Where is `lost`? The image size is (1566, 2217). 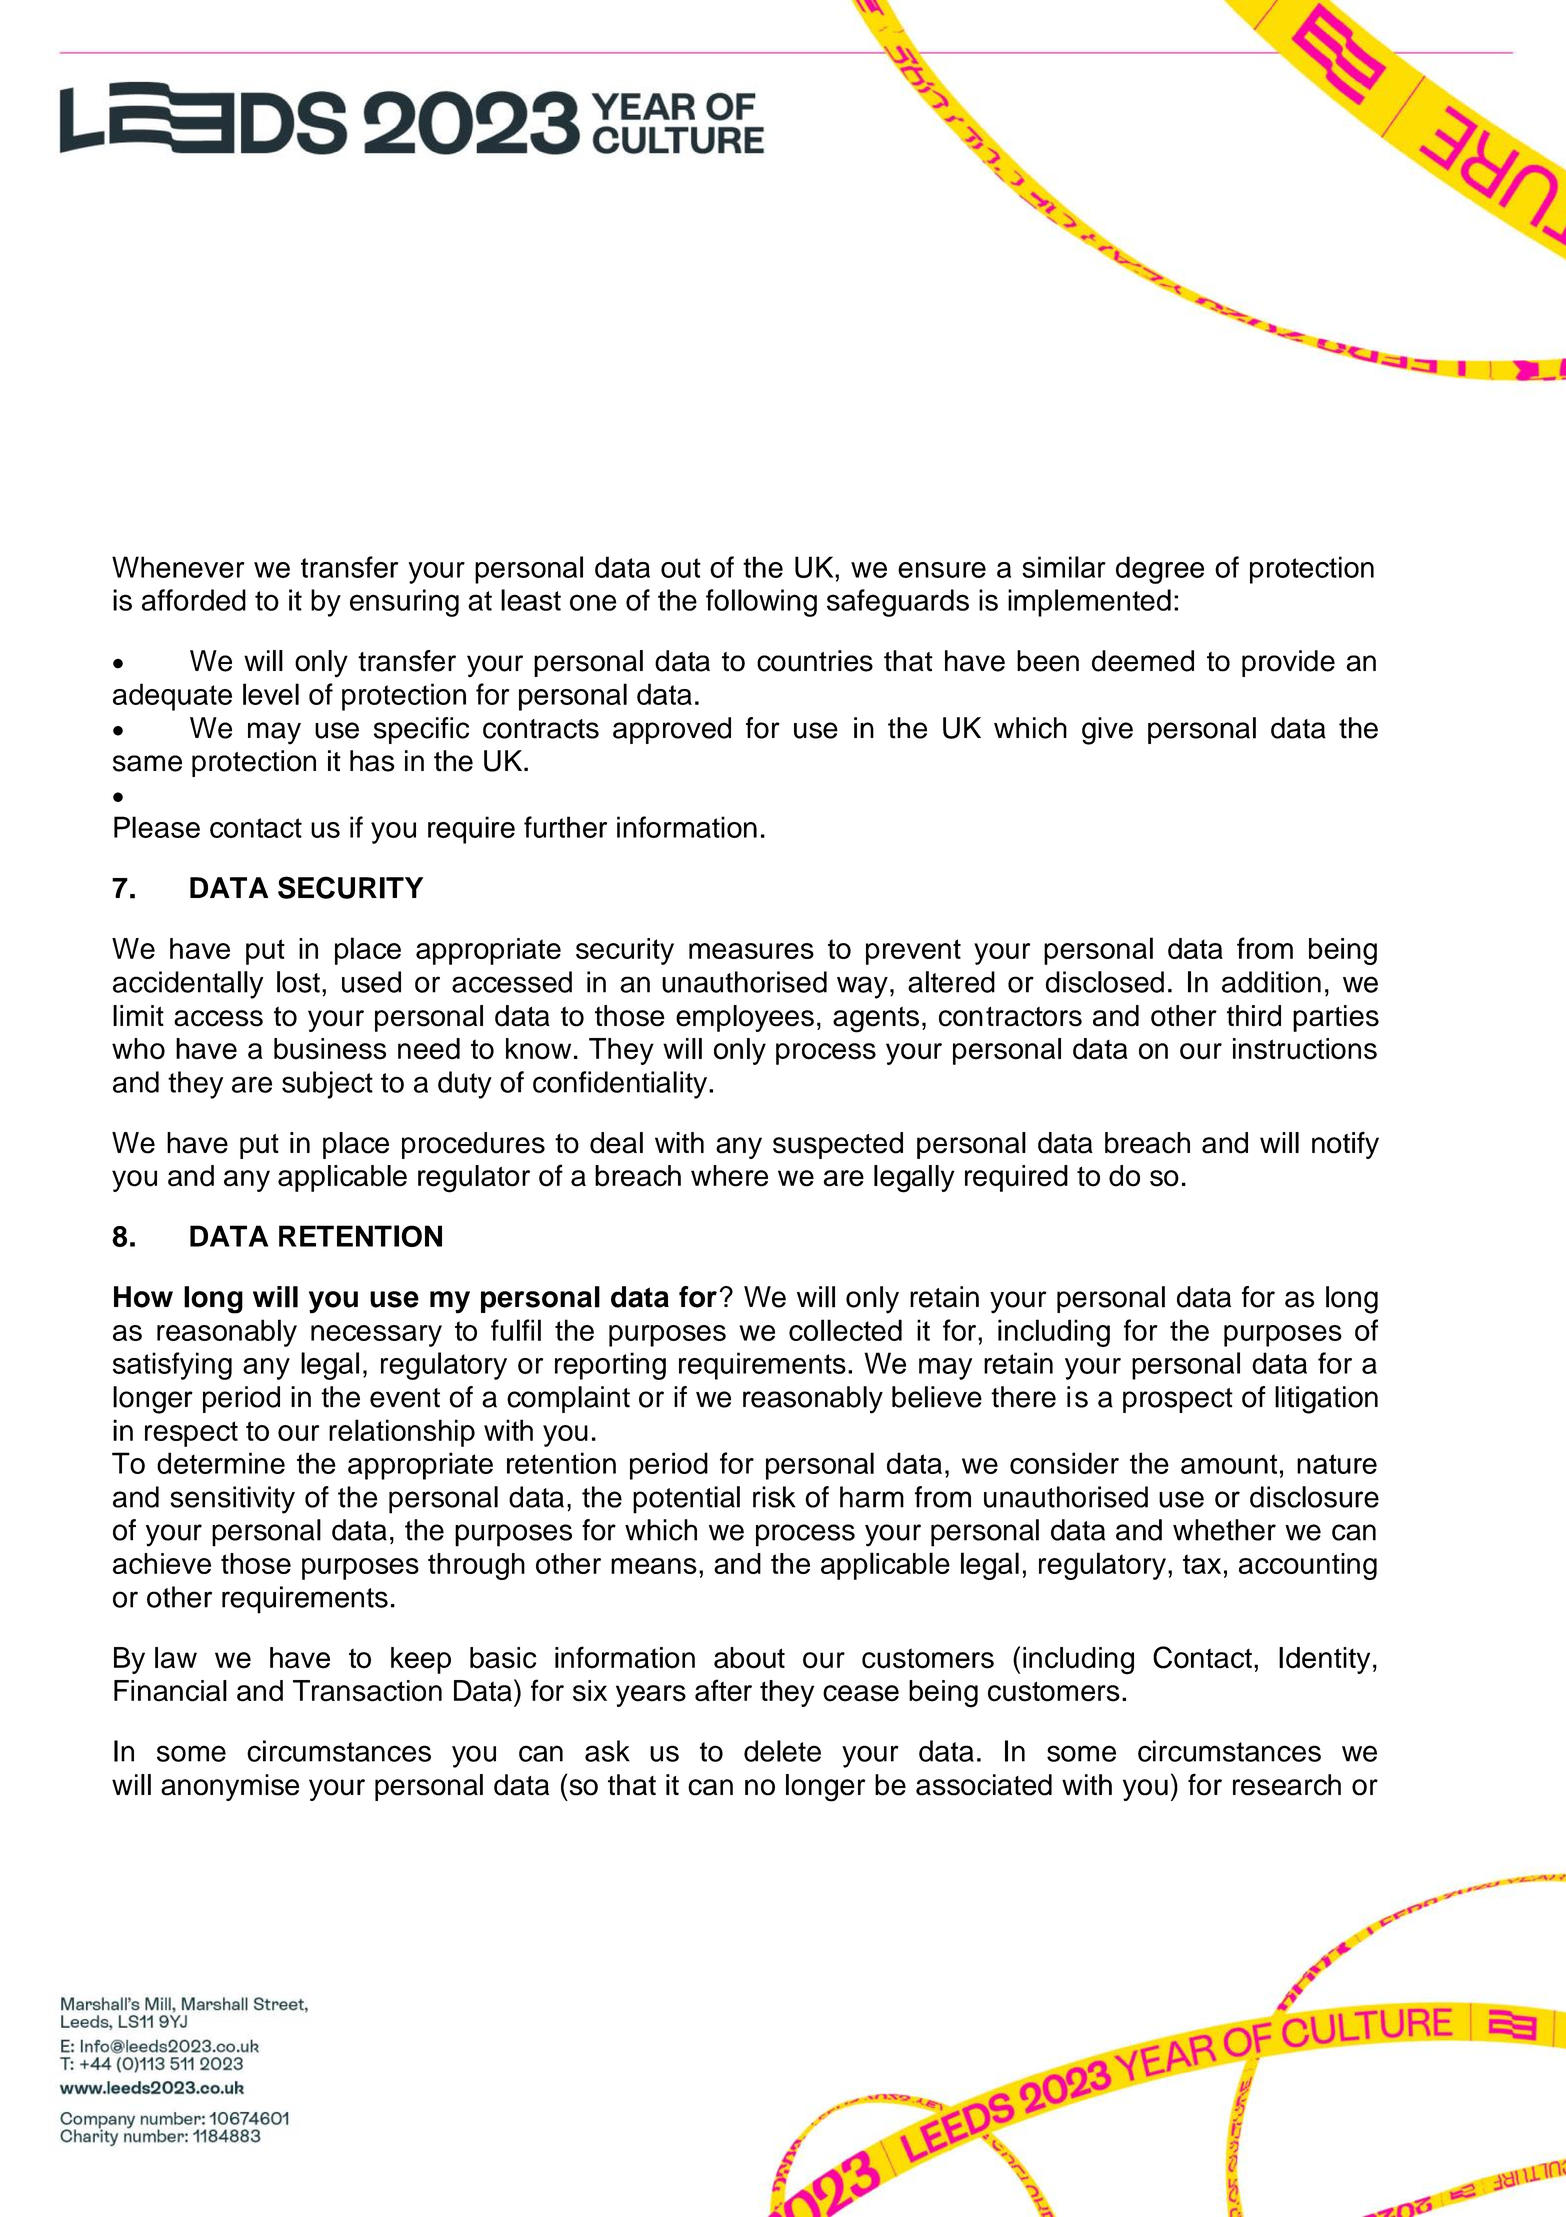 lost is located at coordinates (298, 982).
